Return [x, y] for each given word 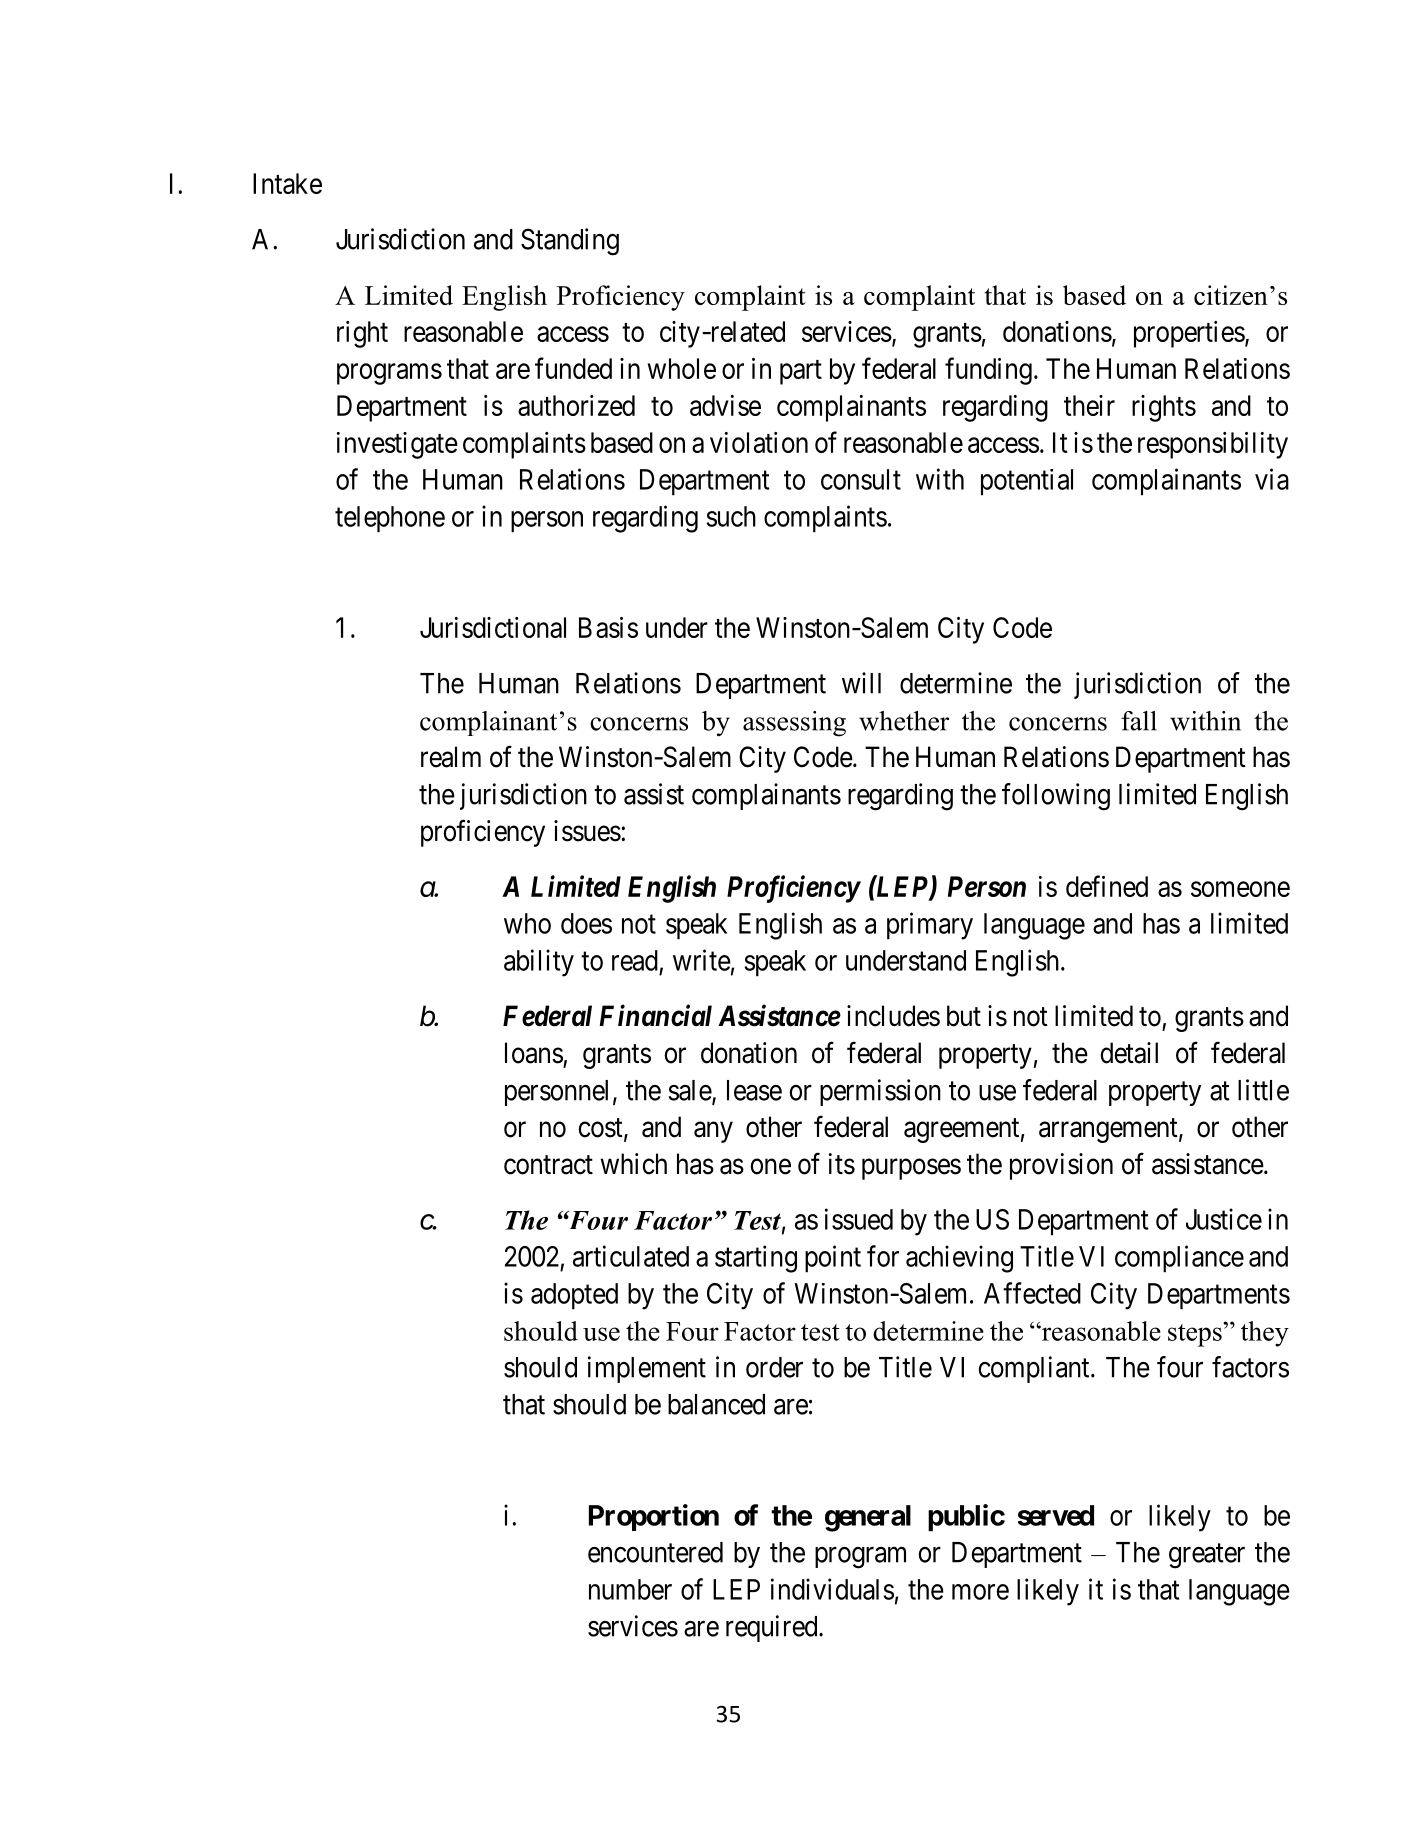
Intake [287, 183]
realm [451, 757]
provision [1061, 1166]
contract [548, 1165]
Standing [570, 242]
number [630, 1589]
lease [754, 1090]
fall [1139, 721]
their [1089, 405]
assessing [794, 724]
